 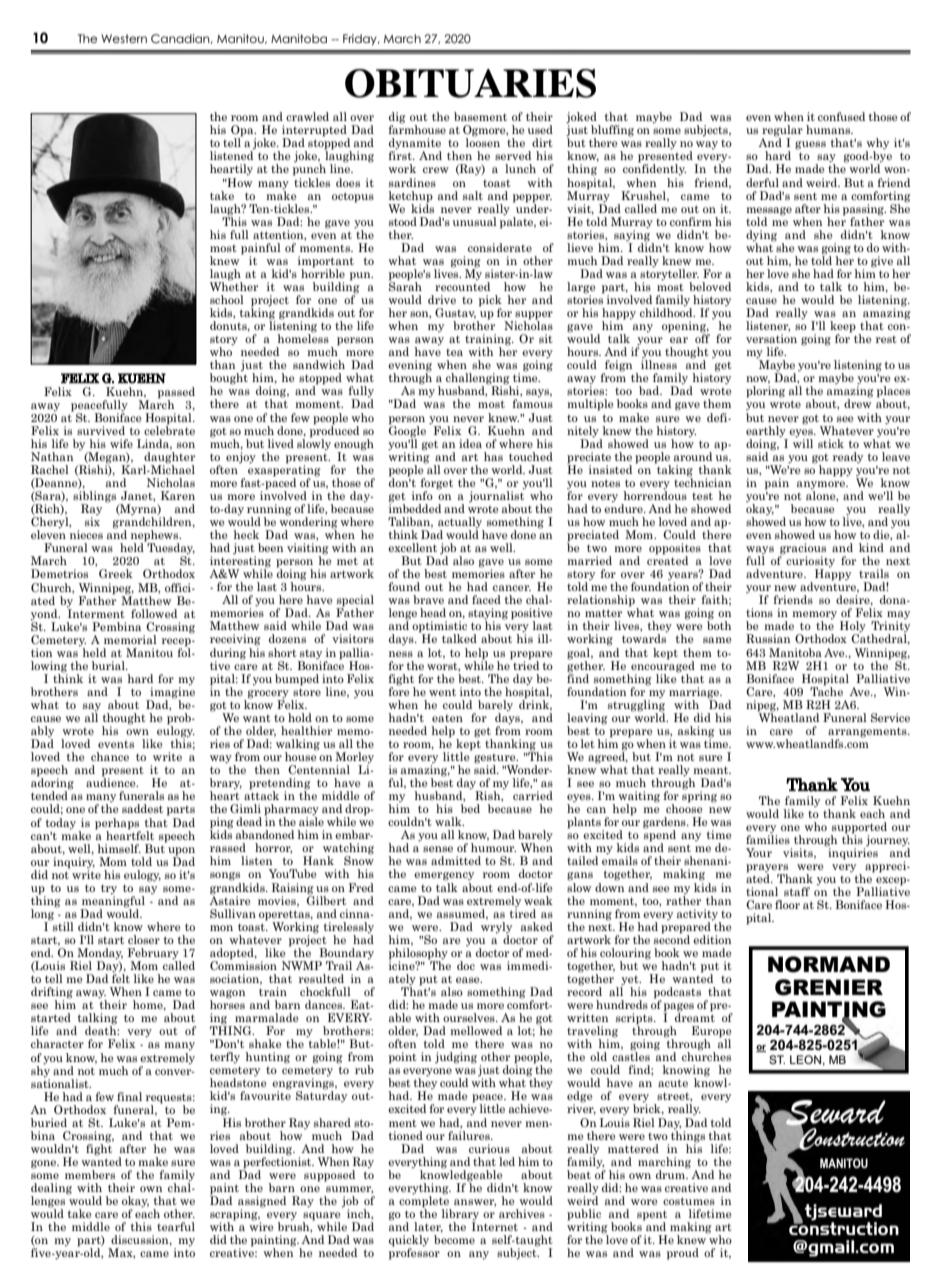 I want to click on idea, so click(x=470, y=443).
